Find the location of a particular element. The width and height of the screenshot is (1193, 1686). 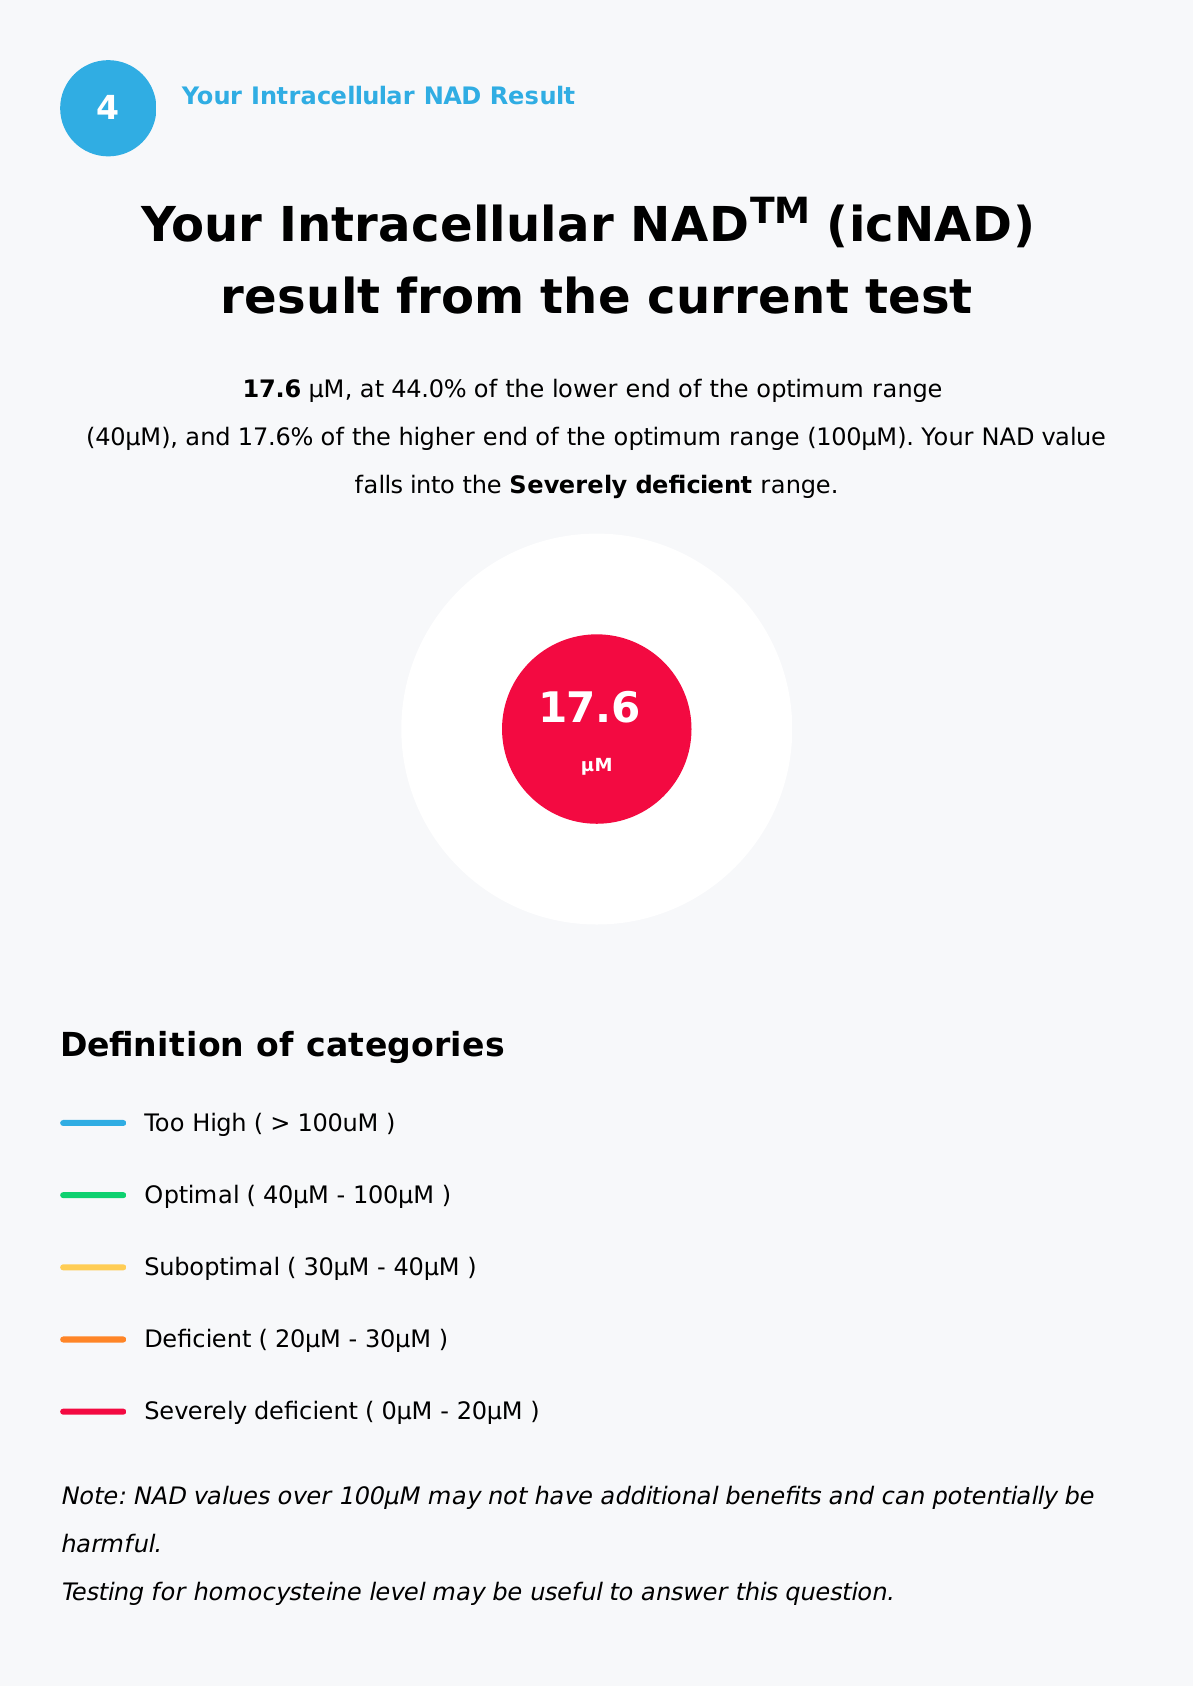

current is located at coordinates (748, 296).
